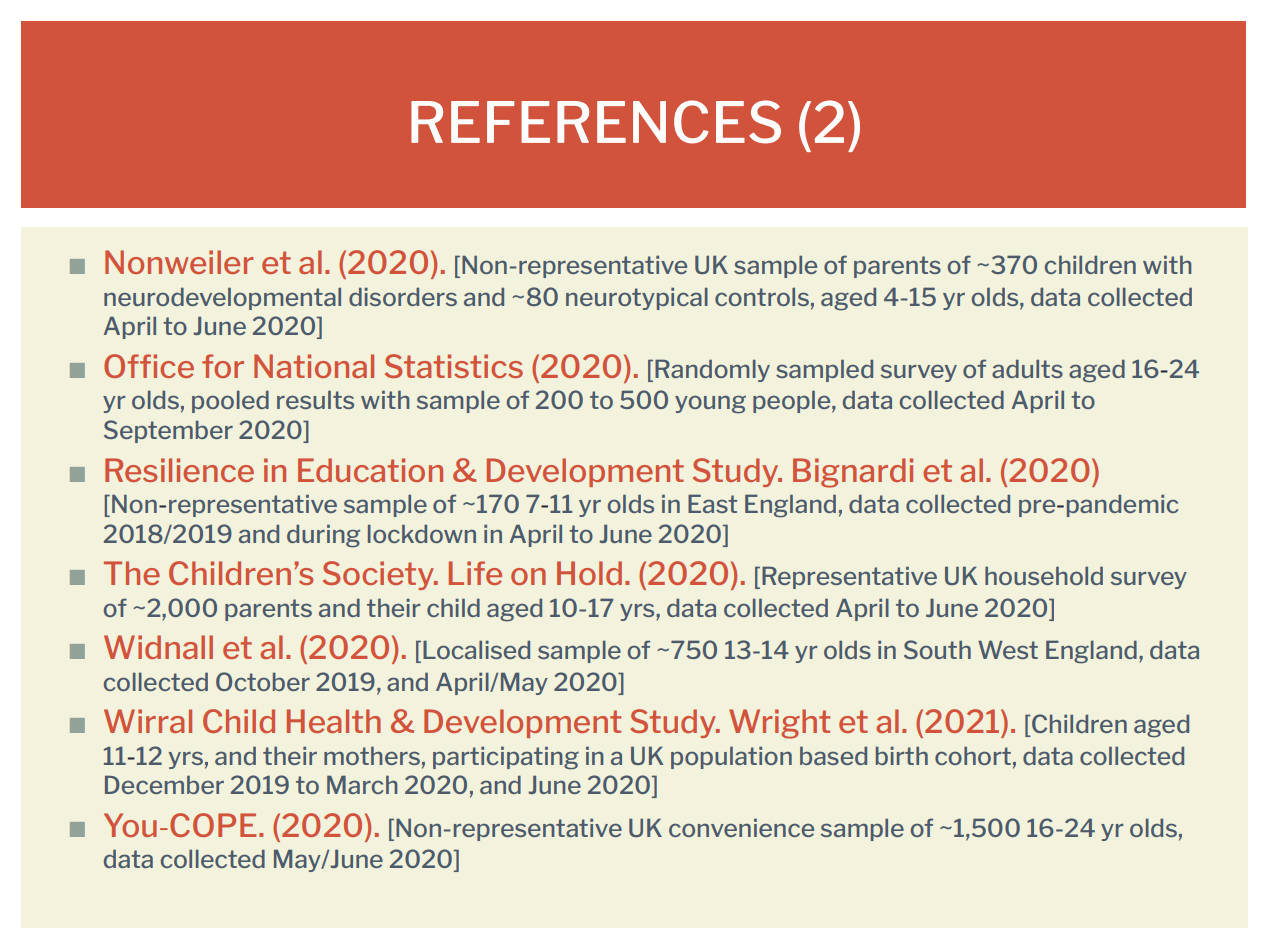 This document has height=952, width=1270. What do you see at coordinates (506, 758) in the document?
I see `participating` at bounding box center [506, 758].
